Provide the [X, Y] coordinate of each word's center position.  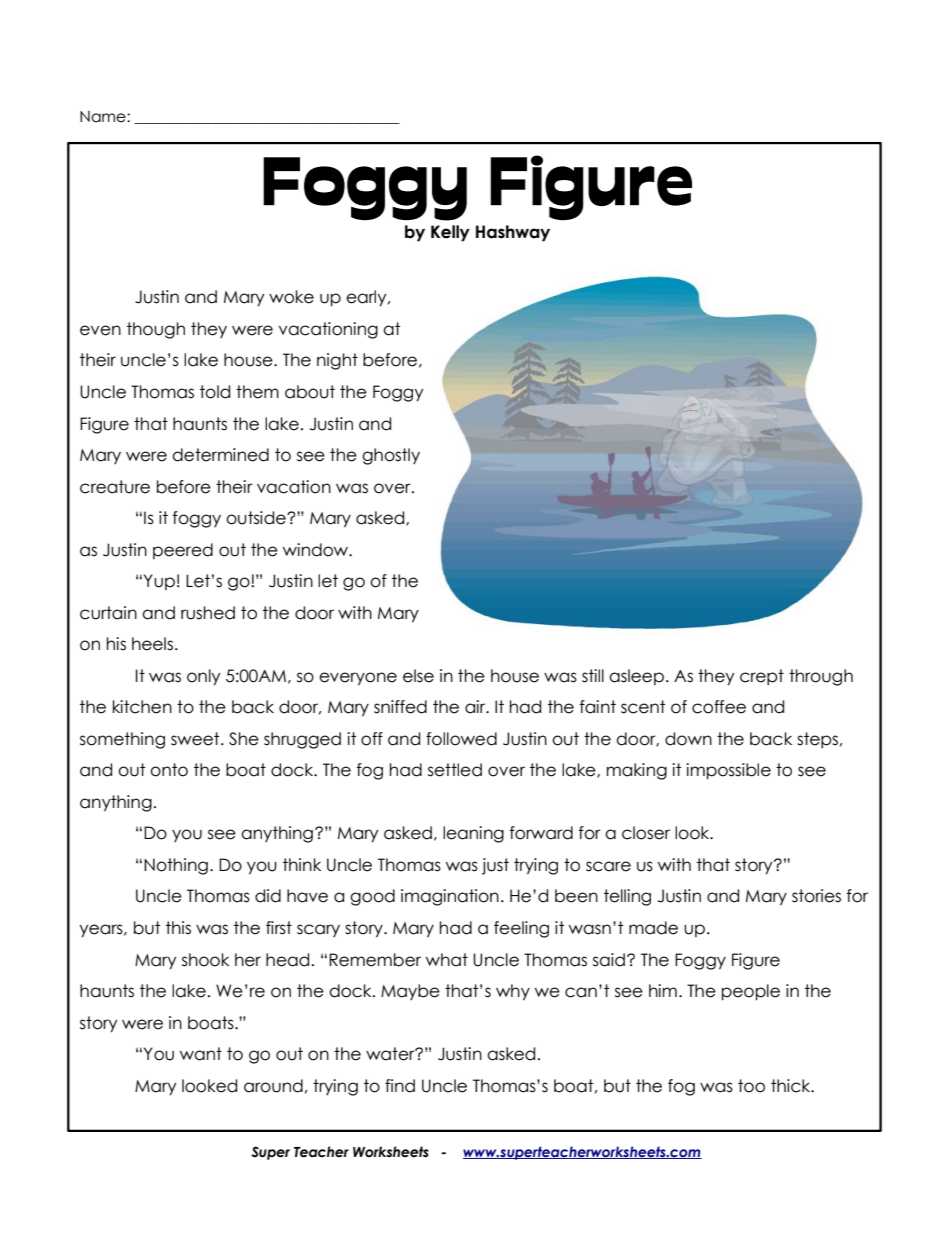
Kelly [450, 233]
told [215, 392]
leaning [473, 834]
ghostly [391, 456]
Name [104, 117]
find [400, 1086]
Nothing [176, 866]
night [337, 361]
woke [291, 297]
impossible [728, 771]
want [201, 1054]
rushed [208, 613]
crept [762, 677]
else [418, 676]
